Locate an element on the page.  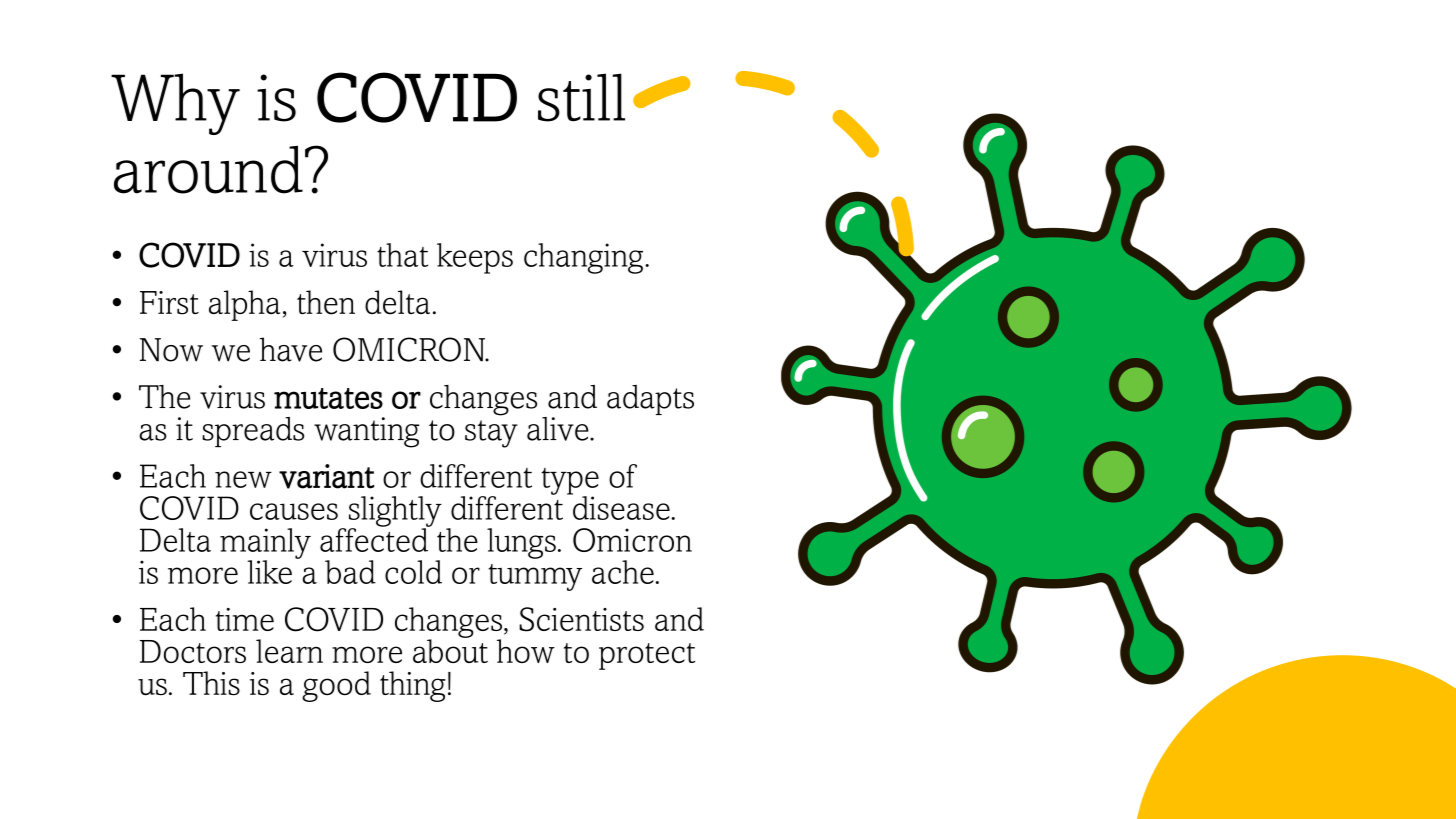
slightly is located at coordinates (395, 512).
